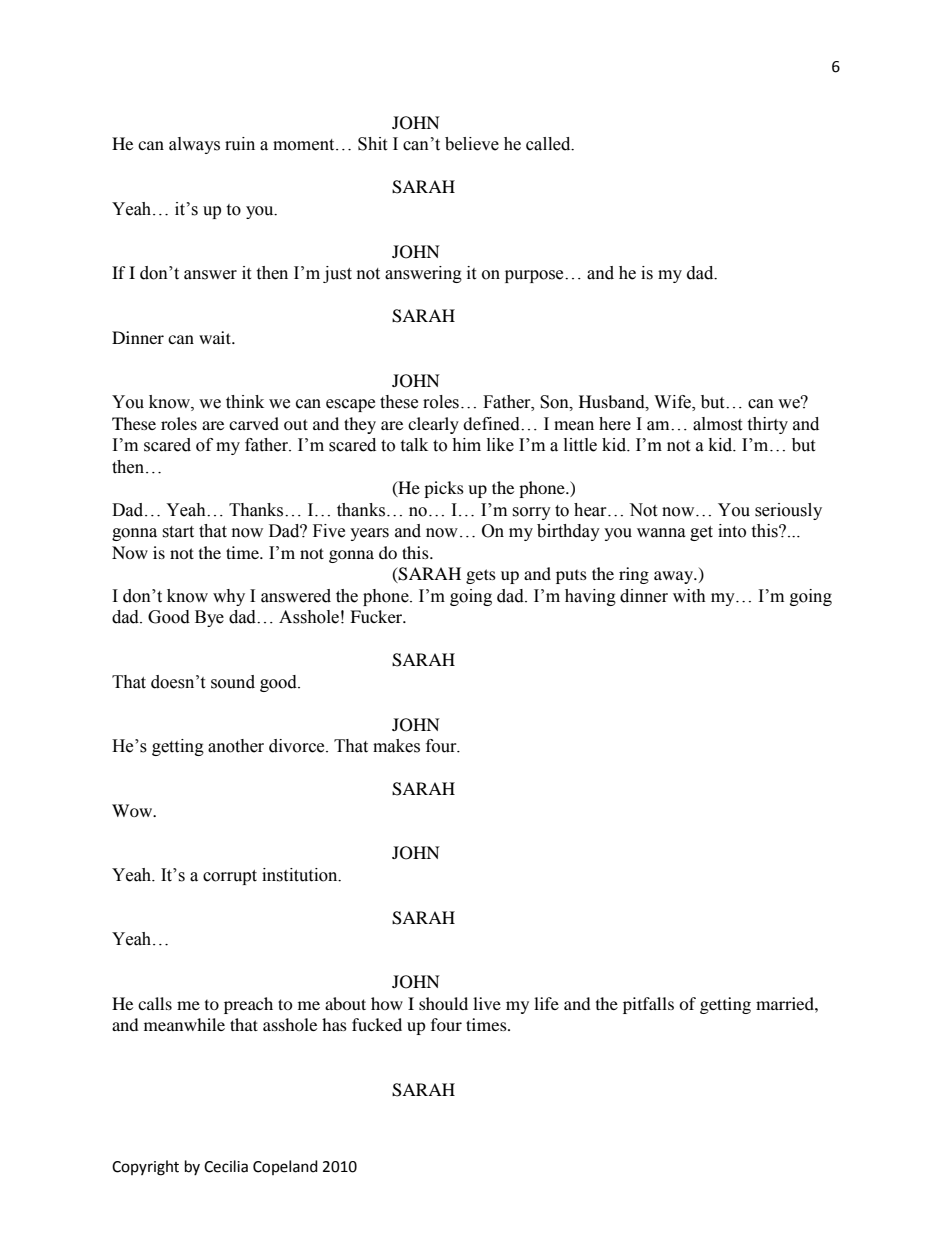 The height and width of the page is (1233, 952). Describe the element at coordinates (178, 532) in the page. I see `start` at that location.
